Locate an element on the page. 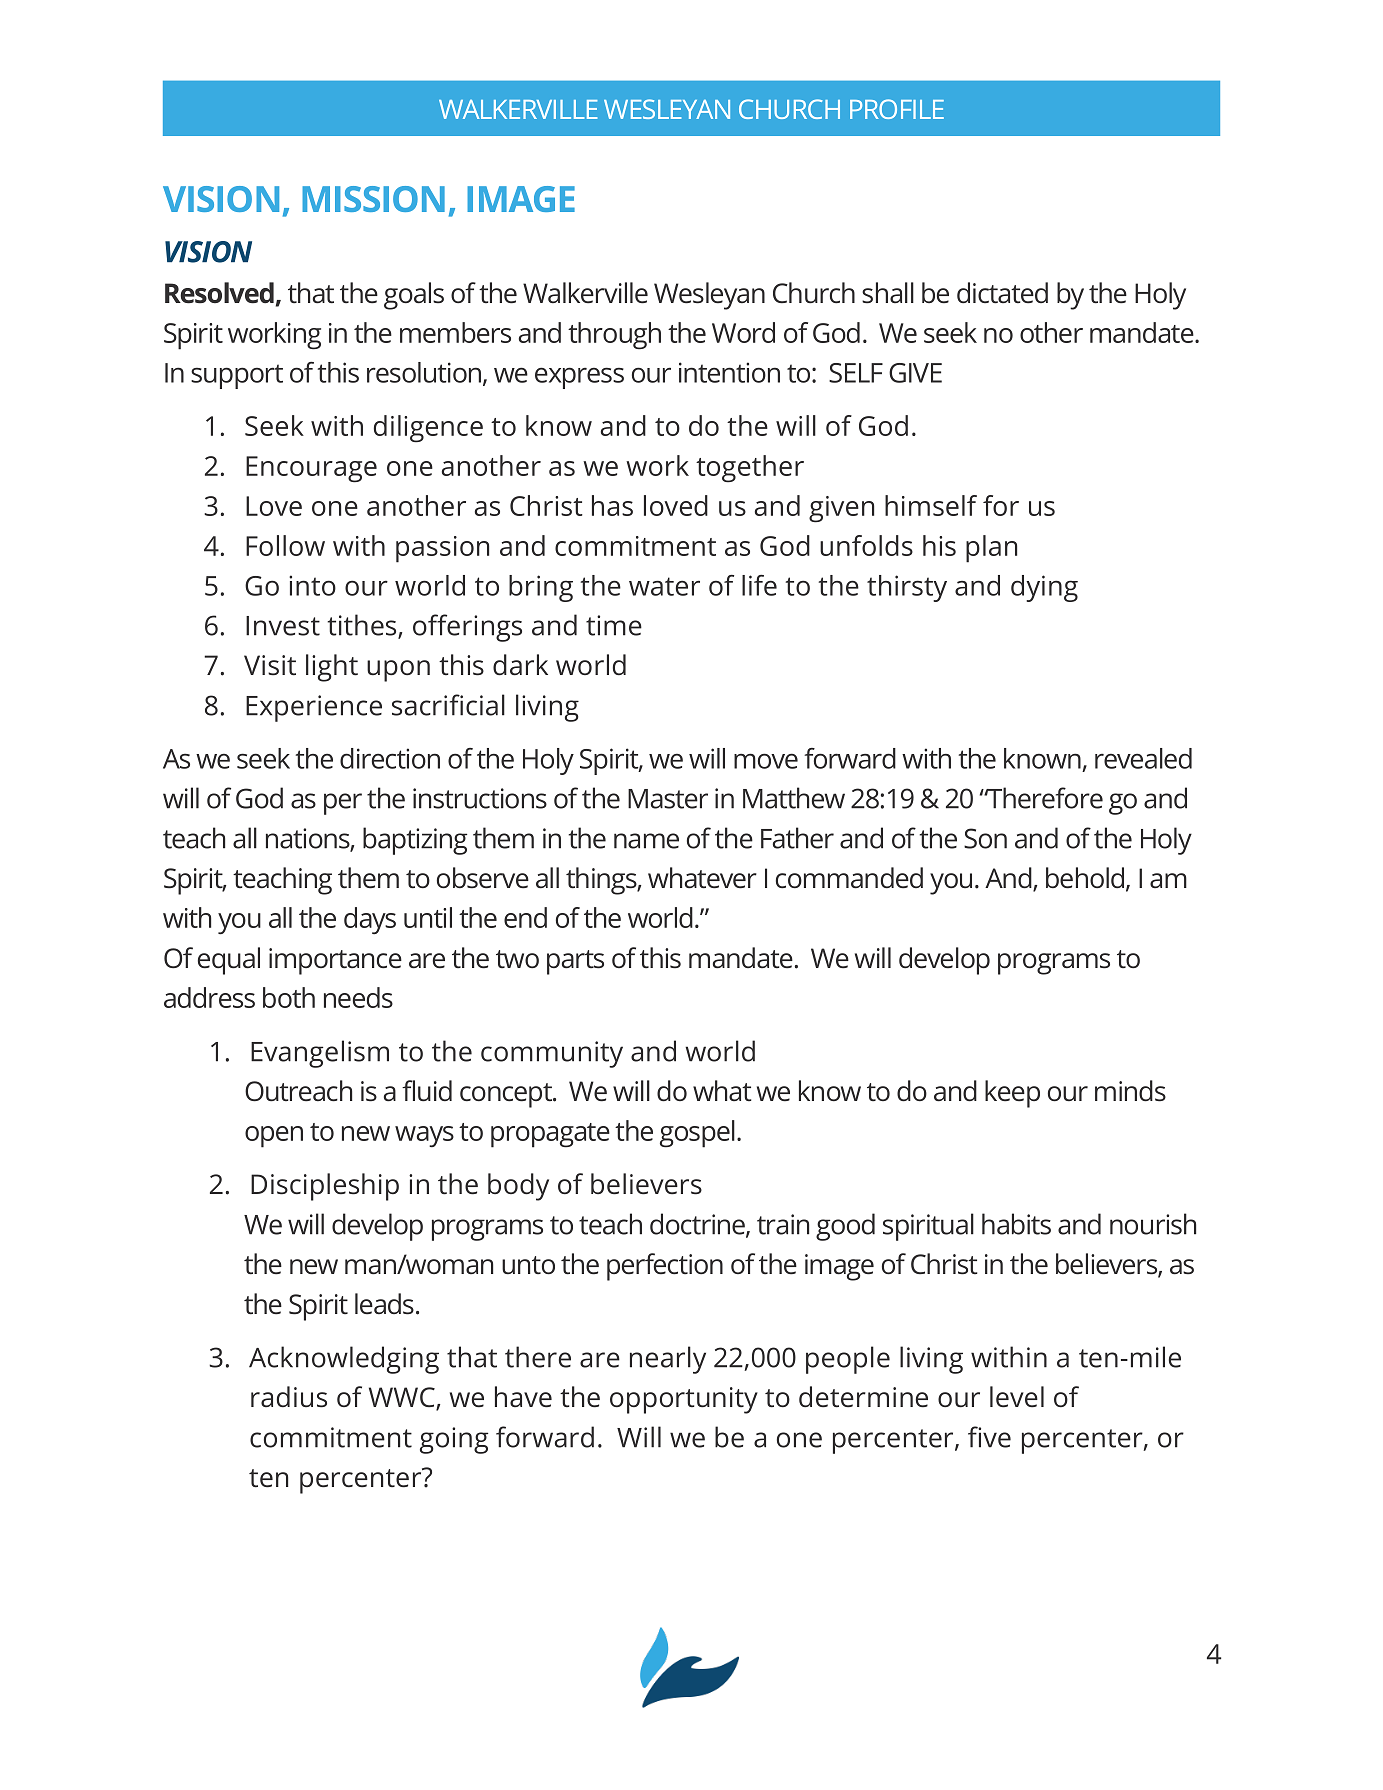  opportunity is located at coordinates (684, 1400).
